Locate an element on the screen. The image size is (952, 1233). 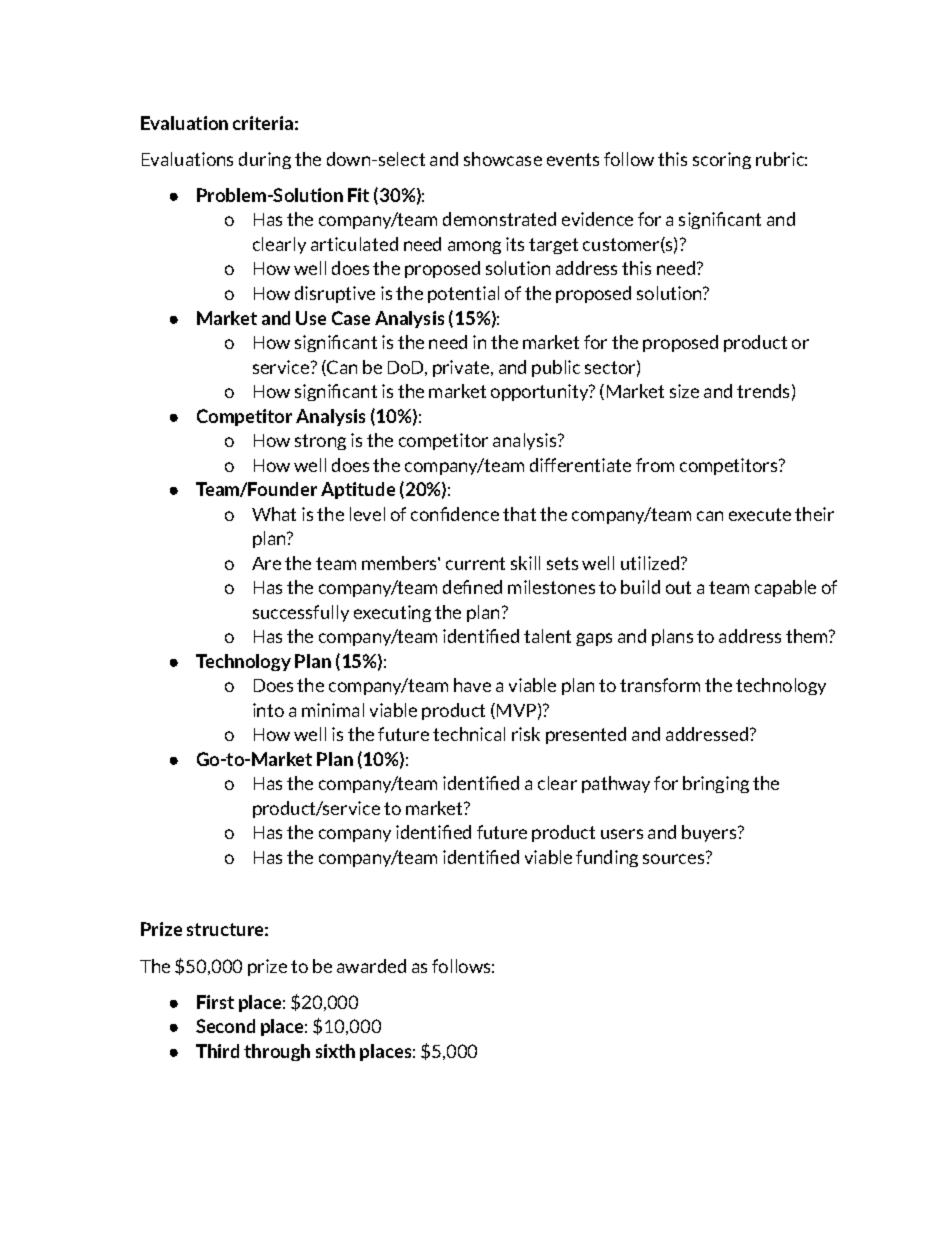
into is located at coordinates (268, 710).
